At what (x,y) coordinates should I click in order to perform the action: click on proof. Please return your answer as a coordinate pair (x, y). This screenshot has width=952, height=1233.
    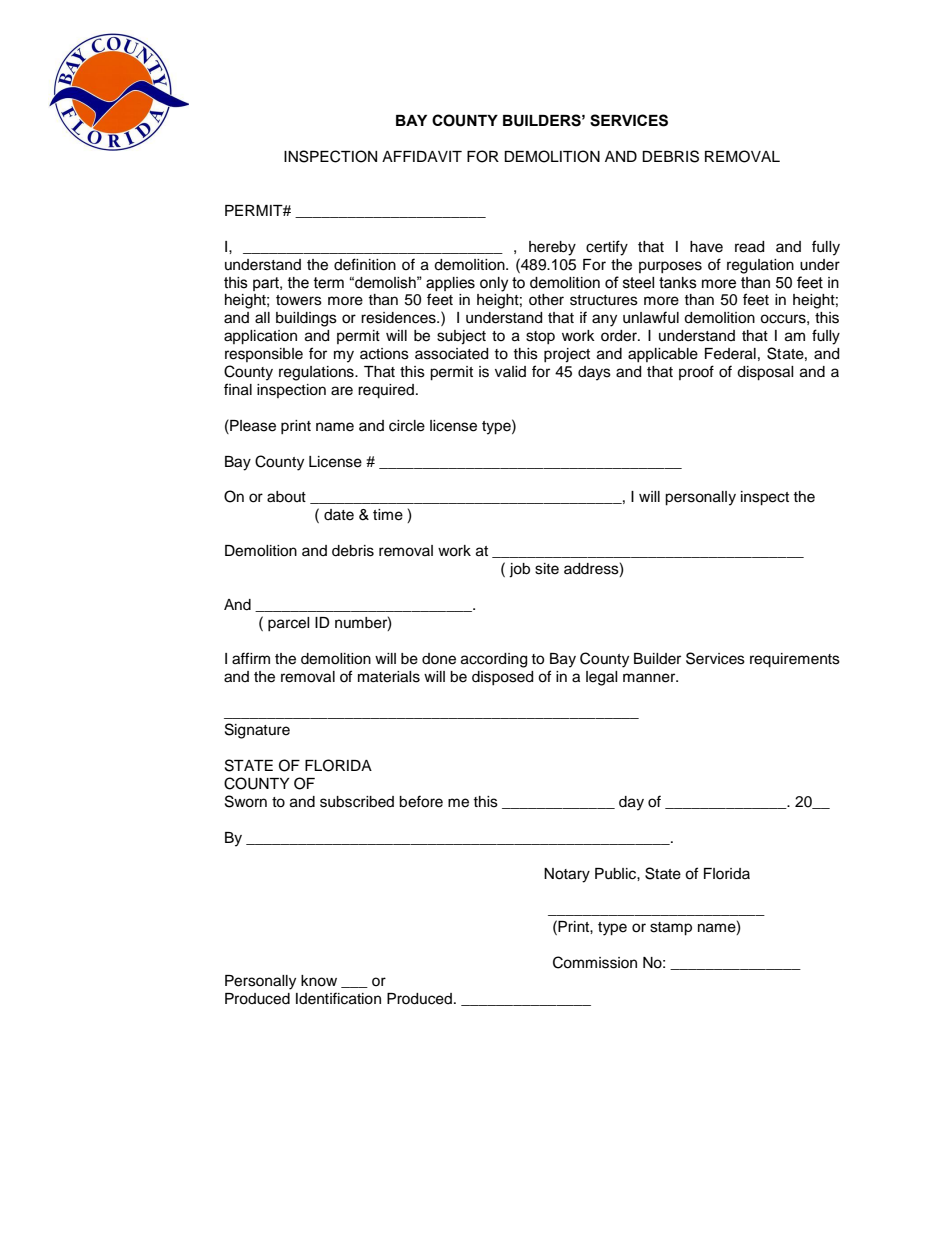
    Looking at the image, I should click on (696, 372).
